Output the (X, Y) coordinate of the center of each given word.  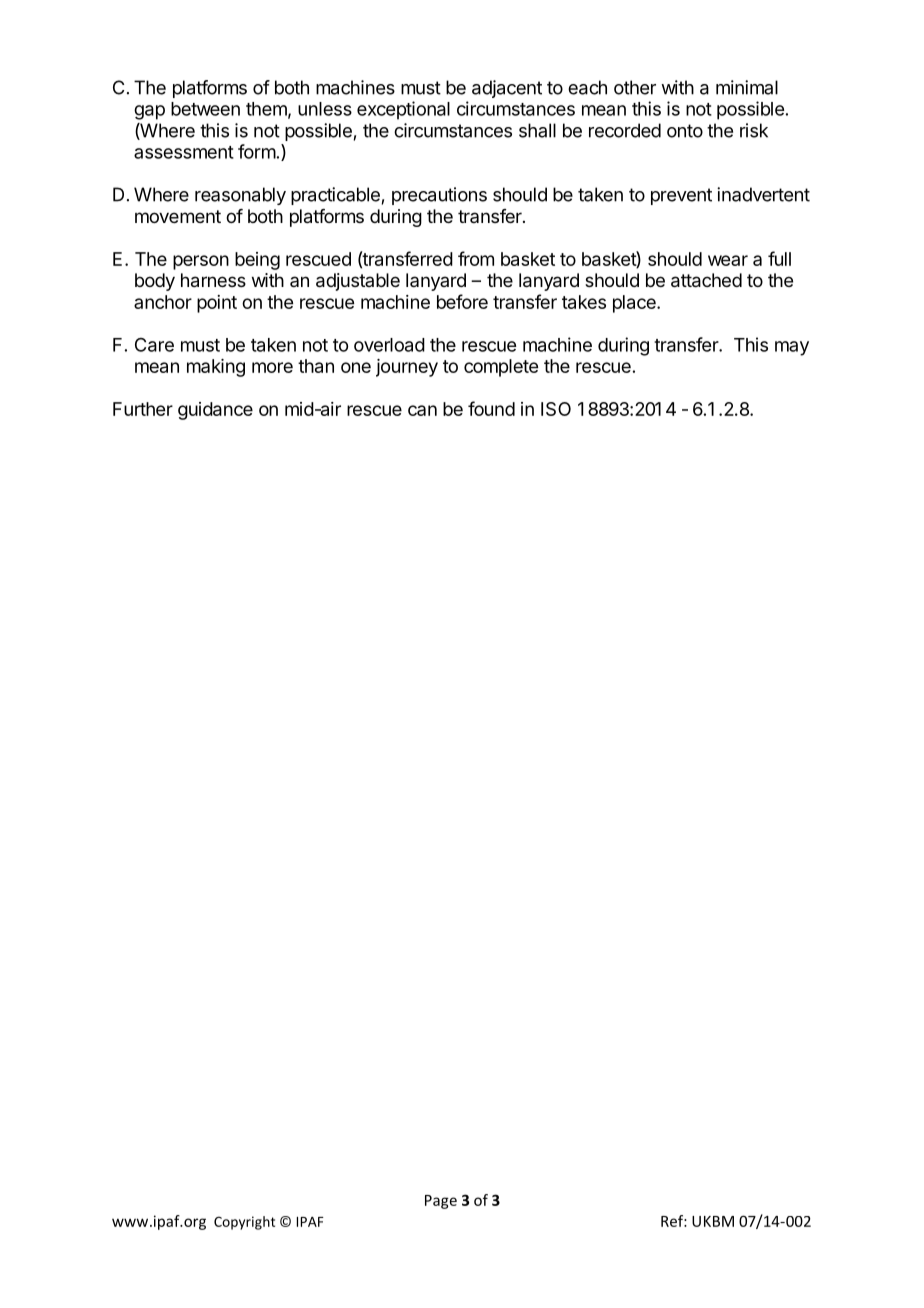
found (491, 408)
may (792, 348)
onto (685, 131)
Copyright (244, 1223)
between (205, 109)
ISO (556, 409)
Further (143, 409)
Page (441, 1202)
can (422, 410)
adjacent (507, 89)
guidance (215, 411)
